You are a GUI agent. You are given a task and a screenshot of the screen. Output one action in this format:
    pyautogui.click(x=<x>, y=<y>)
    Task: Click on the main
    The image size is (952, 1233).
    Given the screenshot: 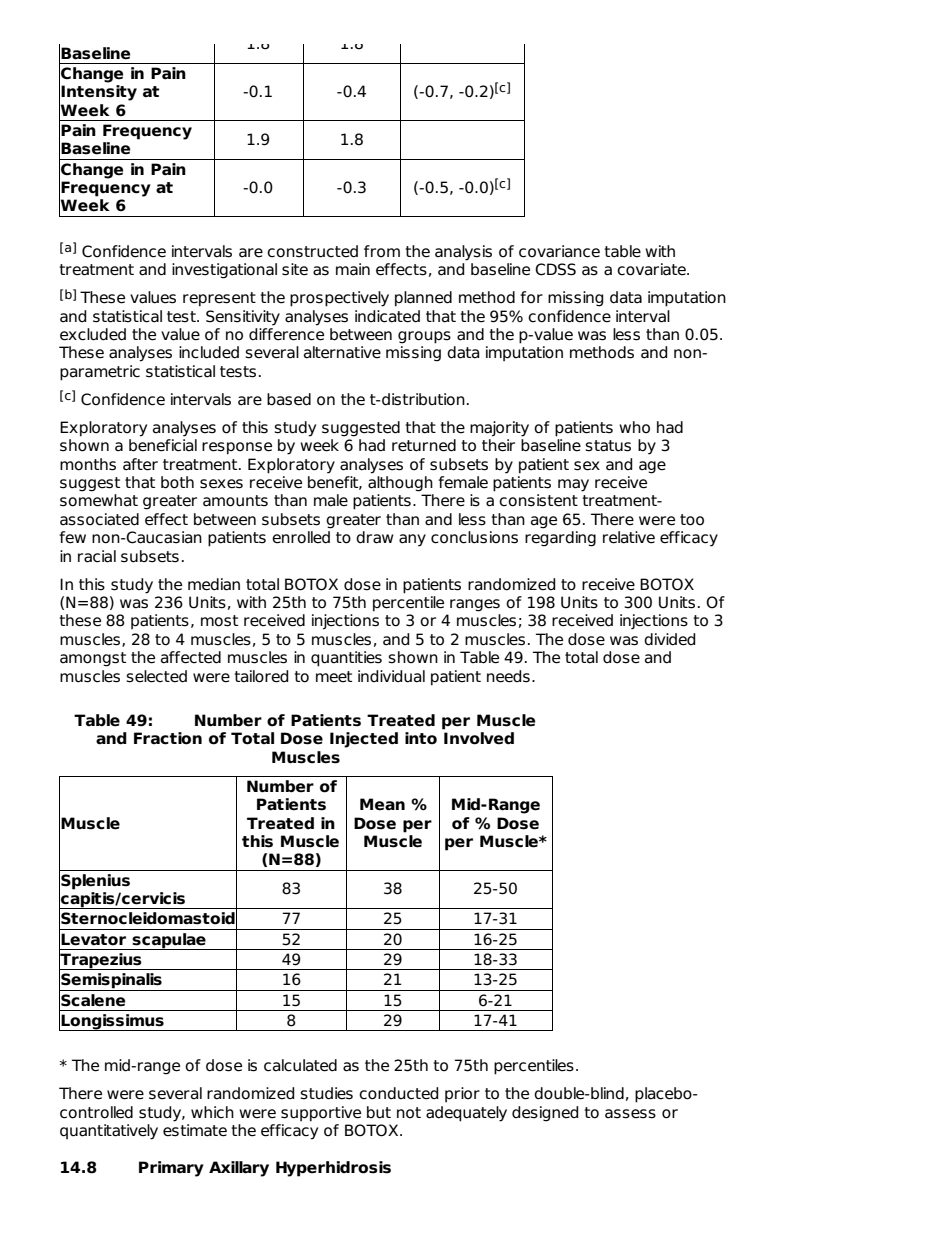 What is the action you would take?
    pyautogui.click(x=353, y=269)
